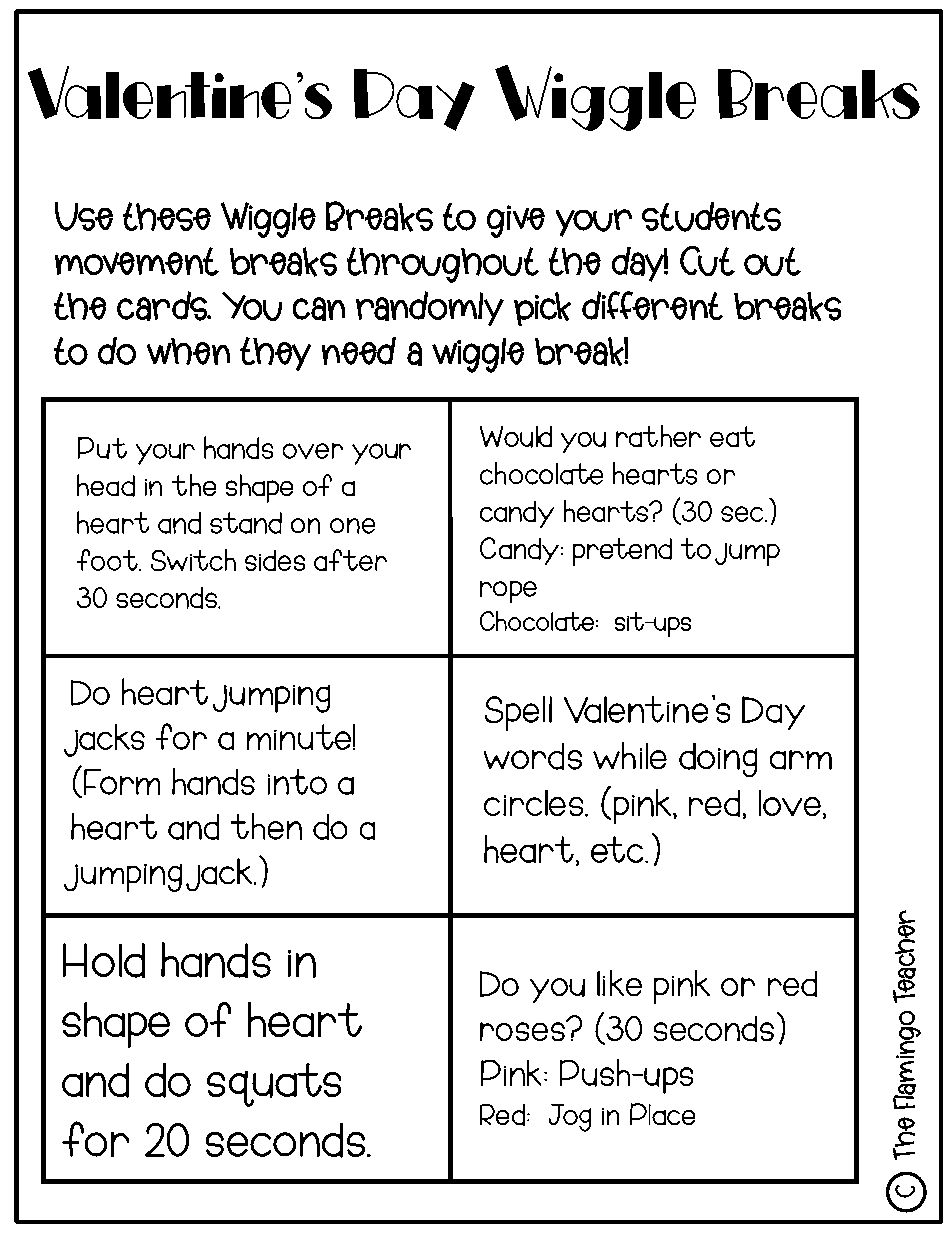 Image resolution: width=952 pixels, height=1233 pixels. What do you see at coordinates (122, 782) in the document?
I see `Form` at bounding box center [122, 782].
